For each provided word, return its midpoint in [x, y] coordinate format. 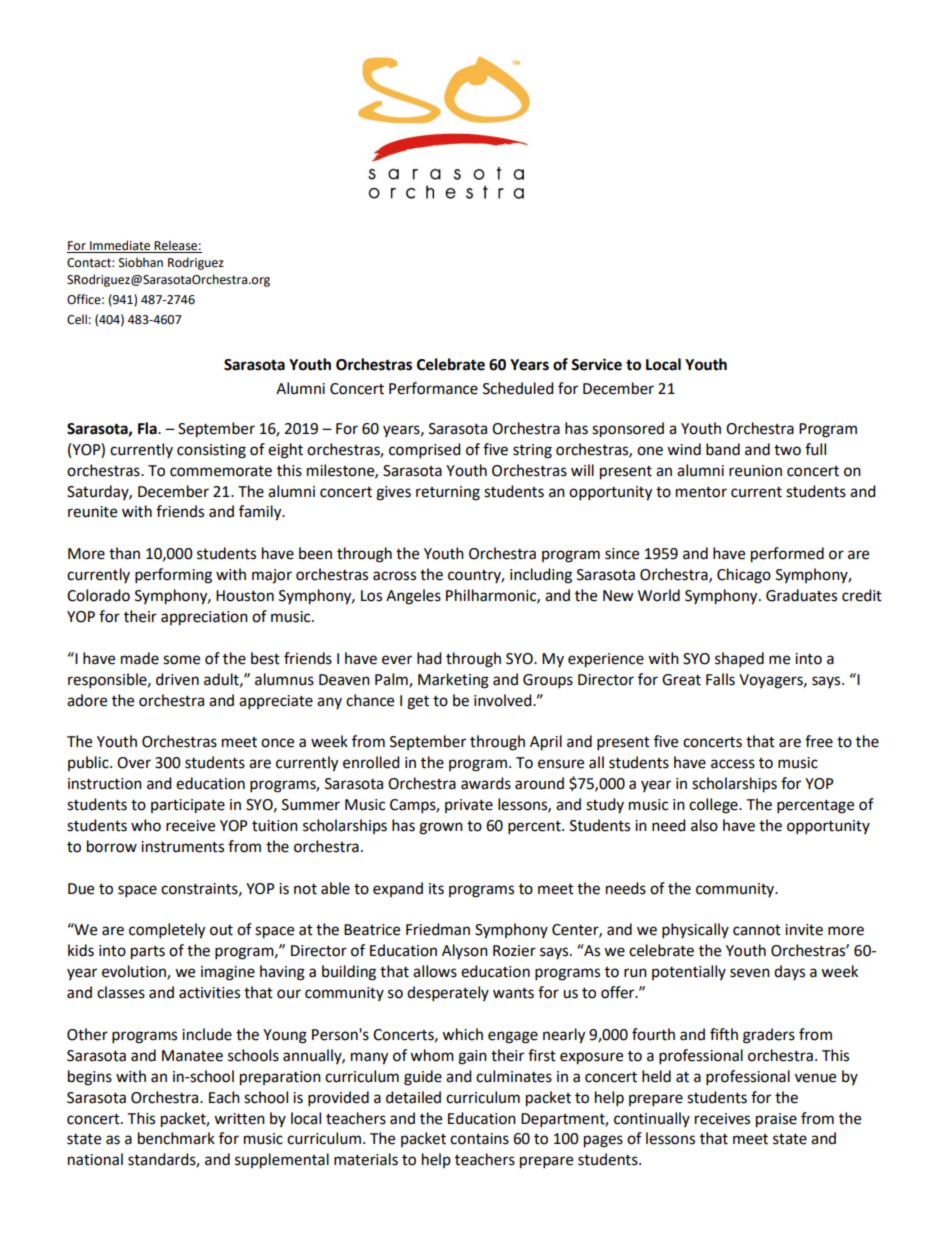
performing [173, 576]
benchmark [176, 1138]
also [704, 825]
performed [787, 555]
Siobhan [141, 262]
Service [596, 364]
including [541, 576]
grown [441, 828]
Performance [433, 388]
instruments [182, 847]
